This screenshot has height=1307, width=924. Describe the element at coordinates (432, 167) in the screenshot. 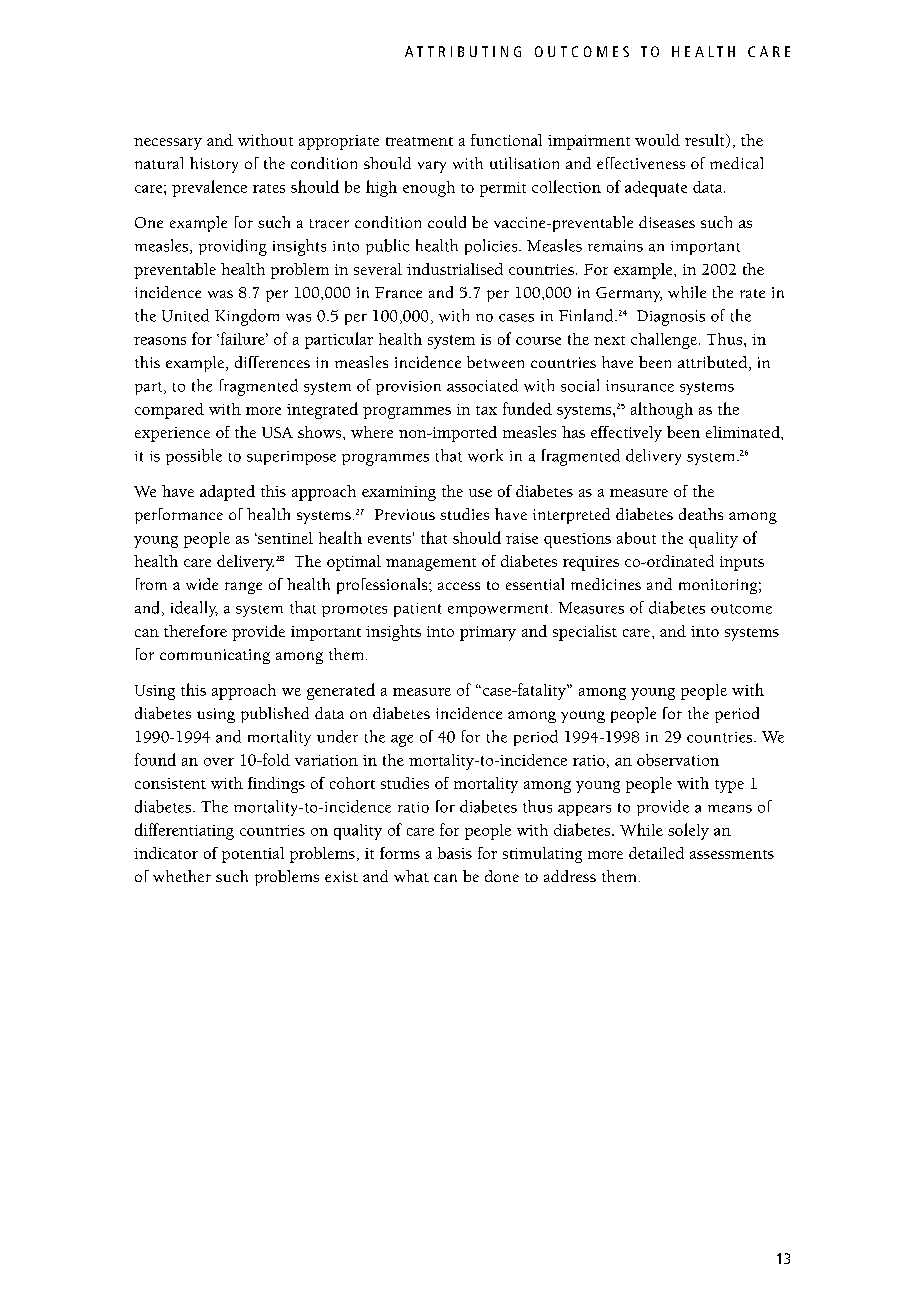

I see `vary` at that location.
